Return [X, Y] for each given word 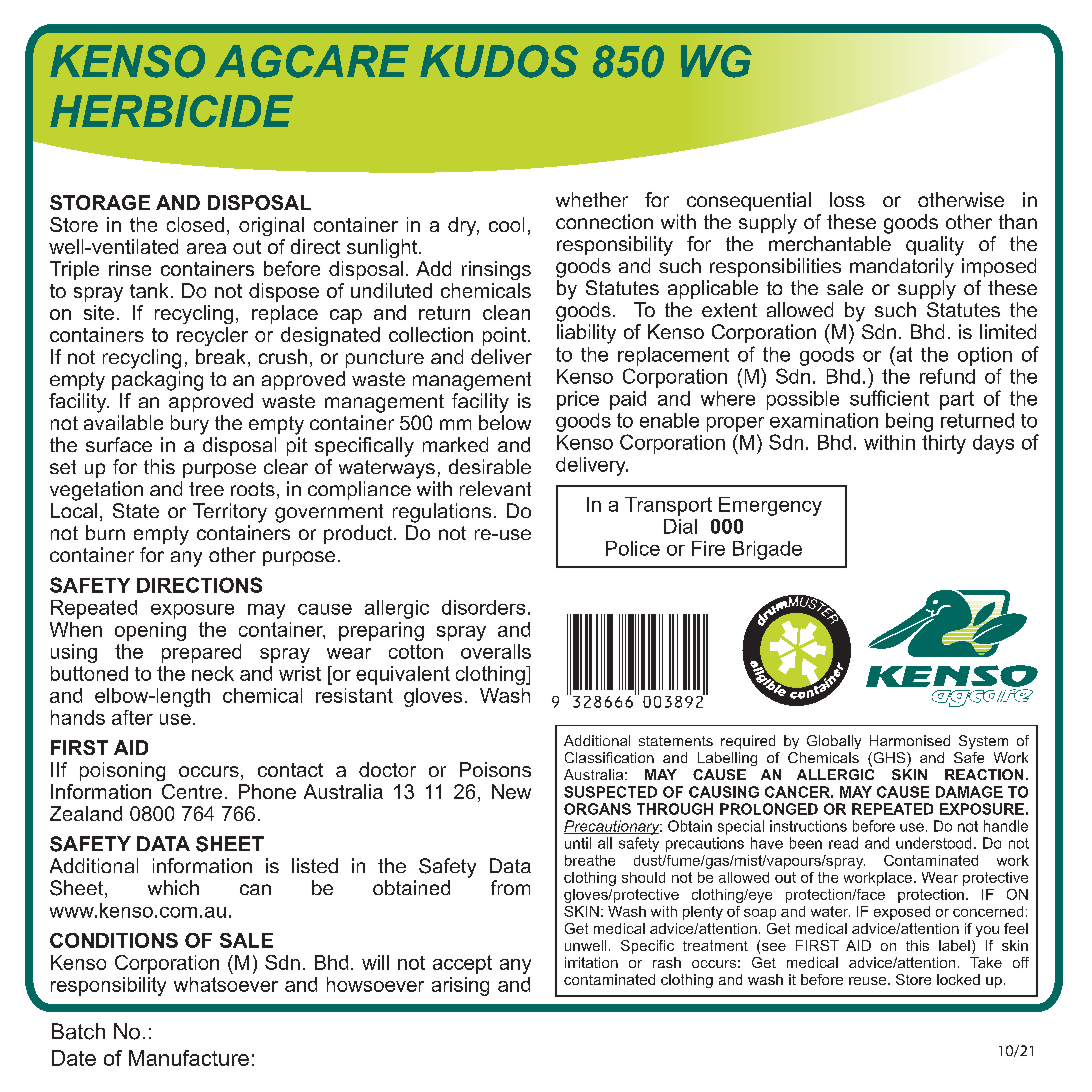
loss [847, 199]
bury [190, 425]
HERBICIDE [171, 111]
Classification [609, 757]
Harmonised [910, 740]
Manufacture [189, 1058]
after [132, 717]
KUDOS [499, 61]
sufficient [889, 398]
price [578, 400]
